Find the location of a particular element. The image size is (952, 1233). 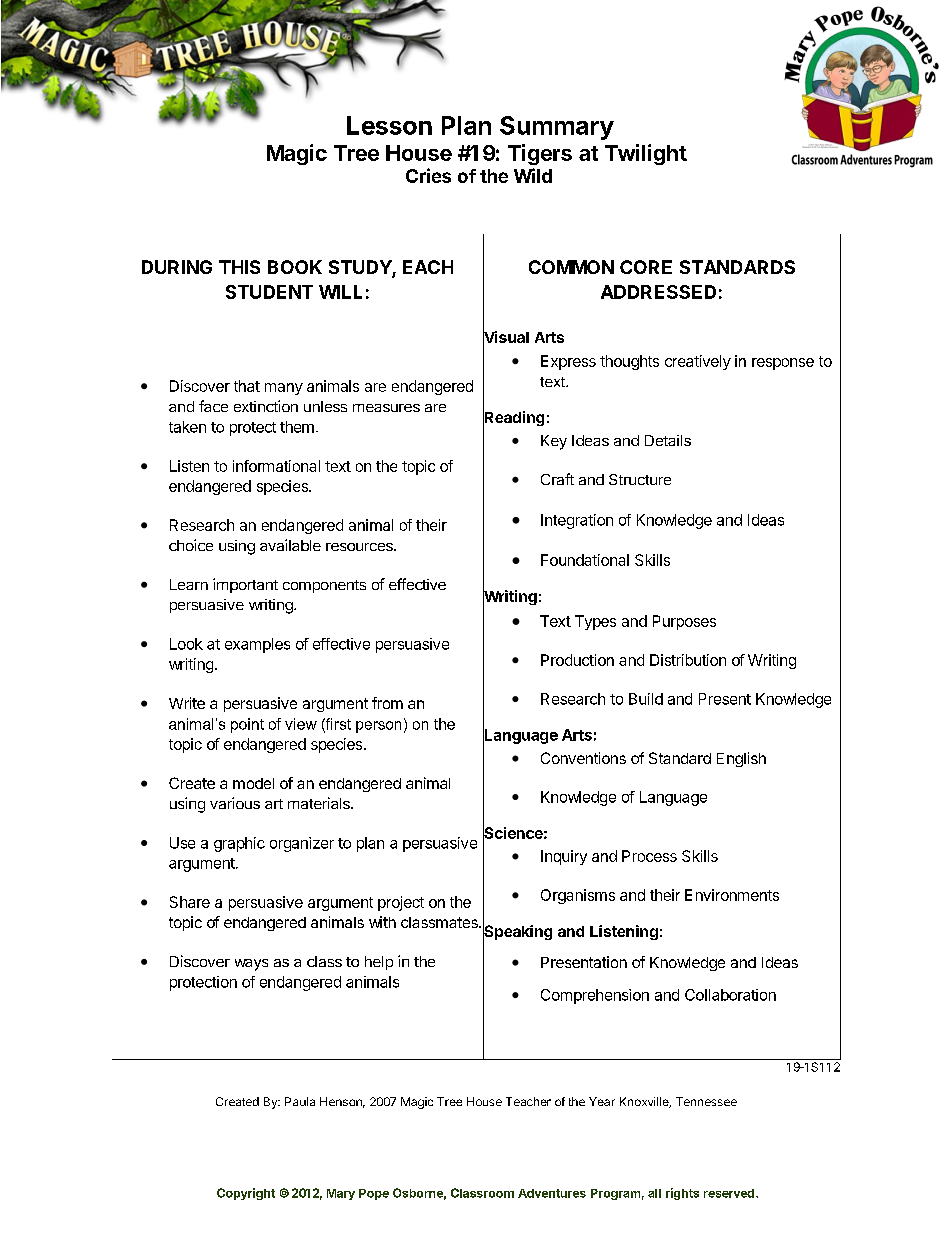

Cries is located at coordinates (428, 175).
